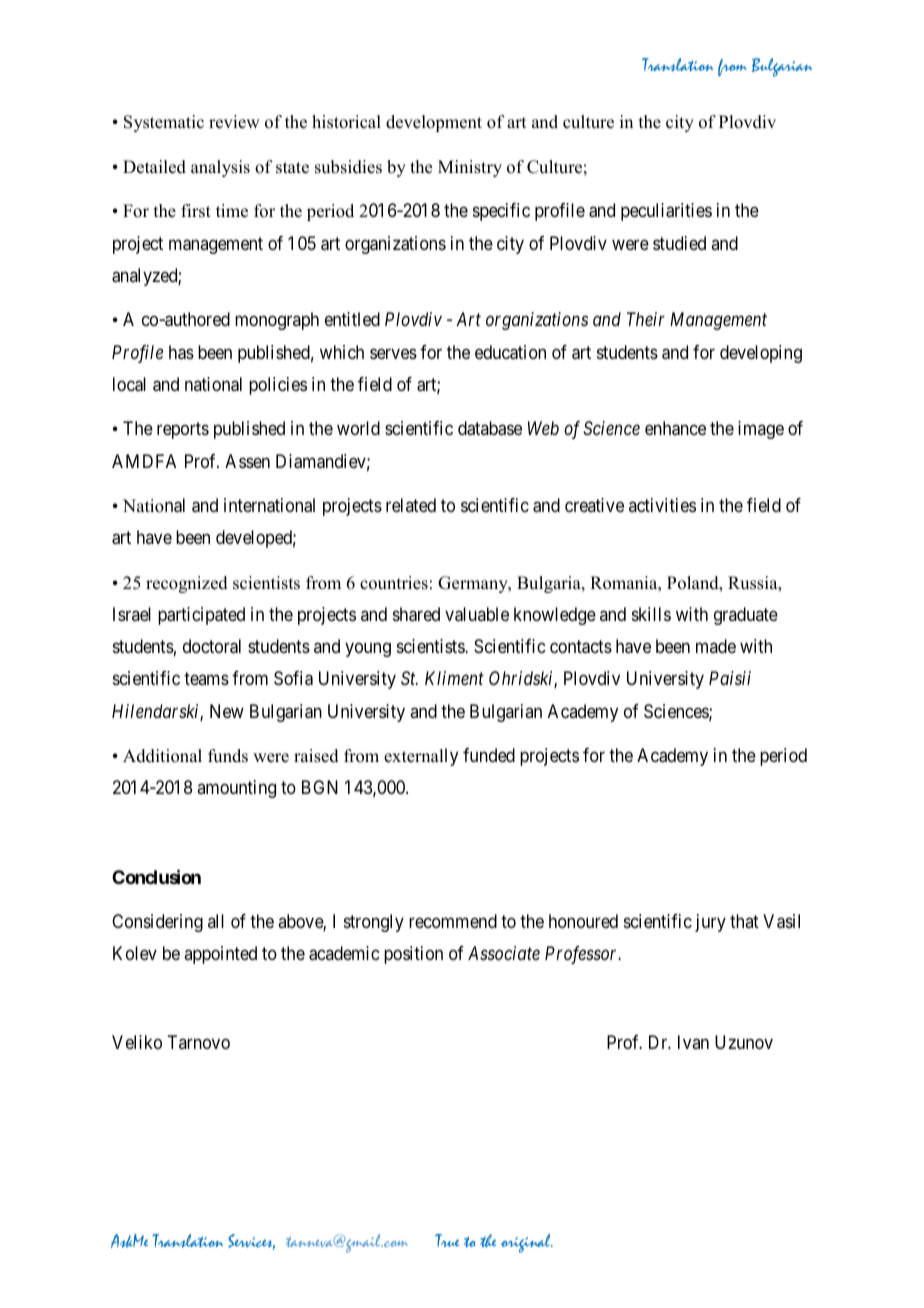 The width and height of the screenshot is (924, 1308). Describe the element at coordinates (527, 1243) in the screenshot. I see `original` at that location.
